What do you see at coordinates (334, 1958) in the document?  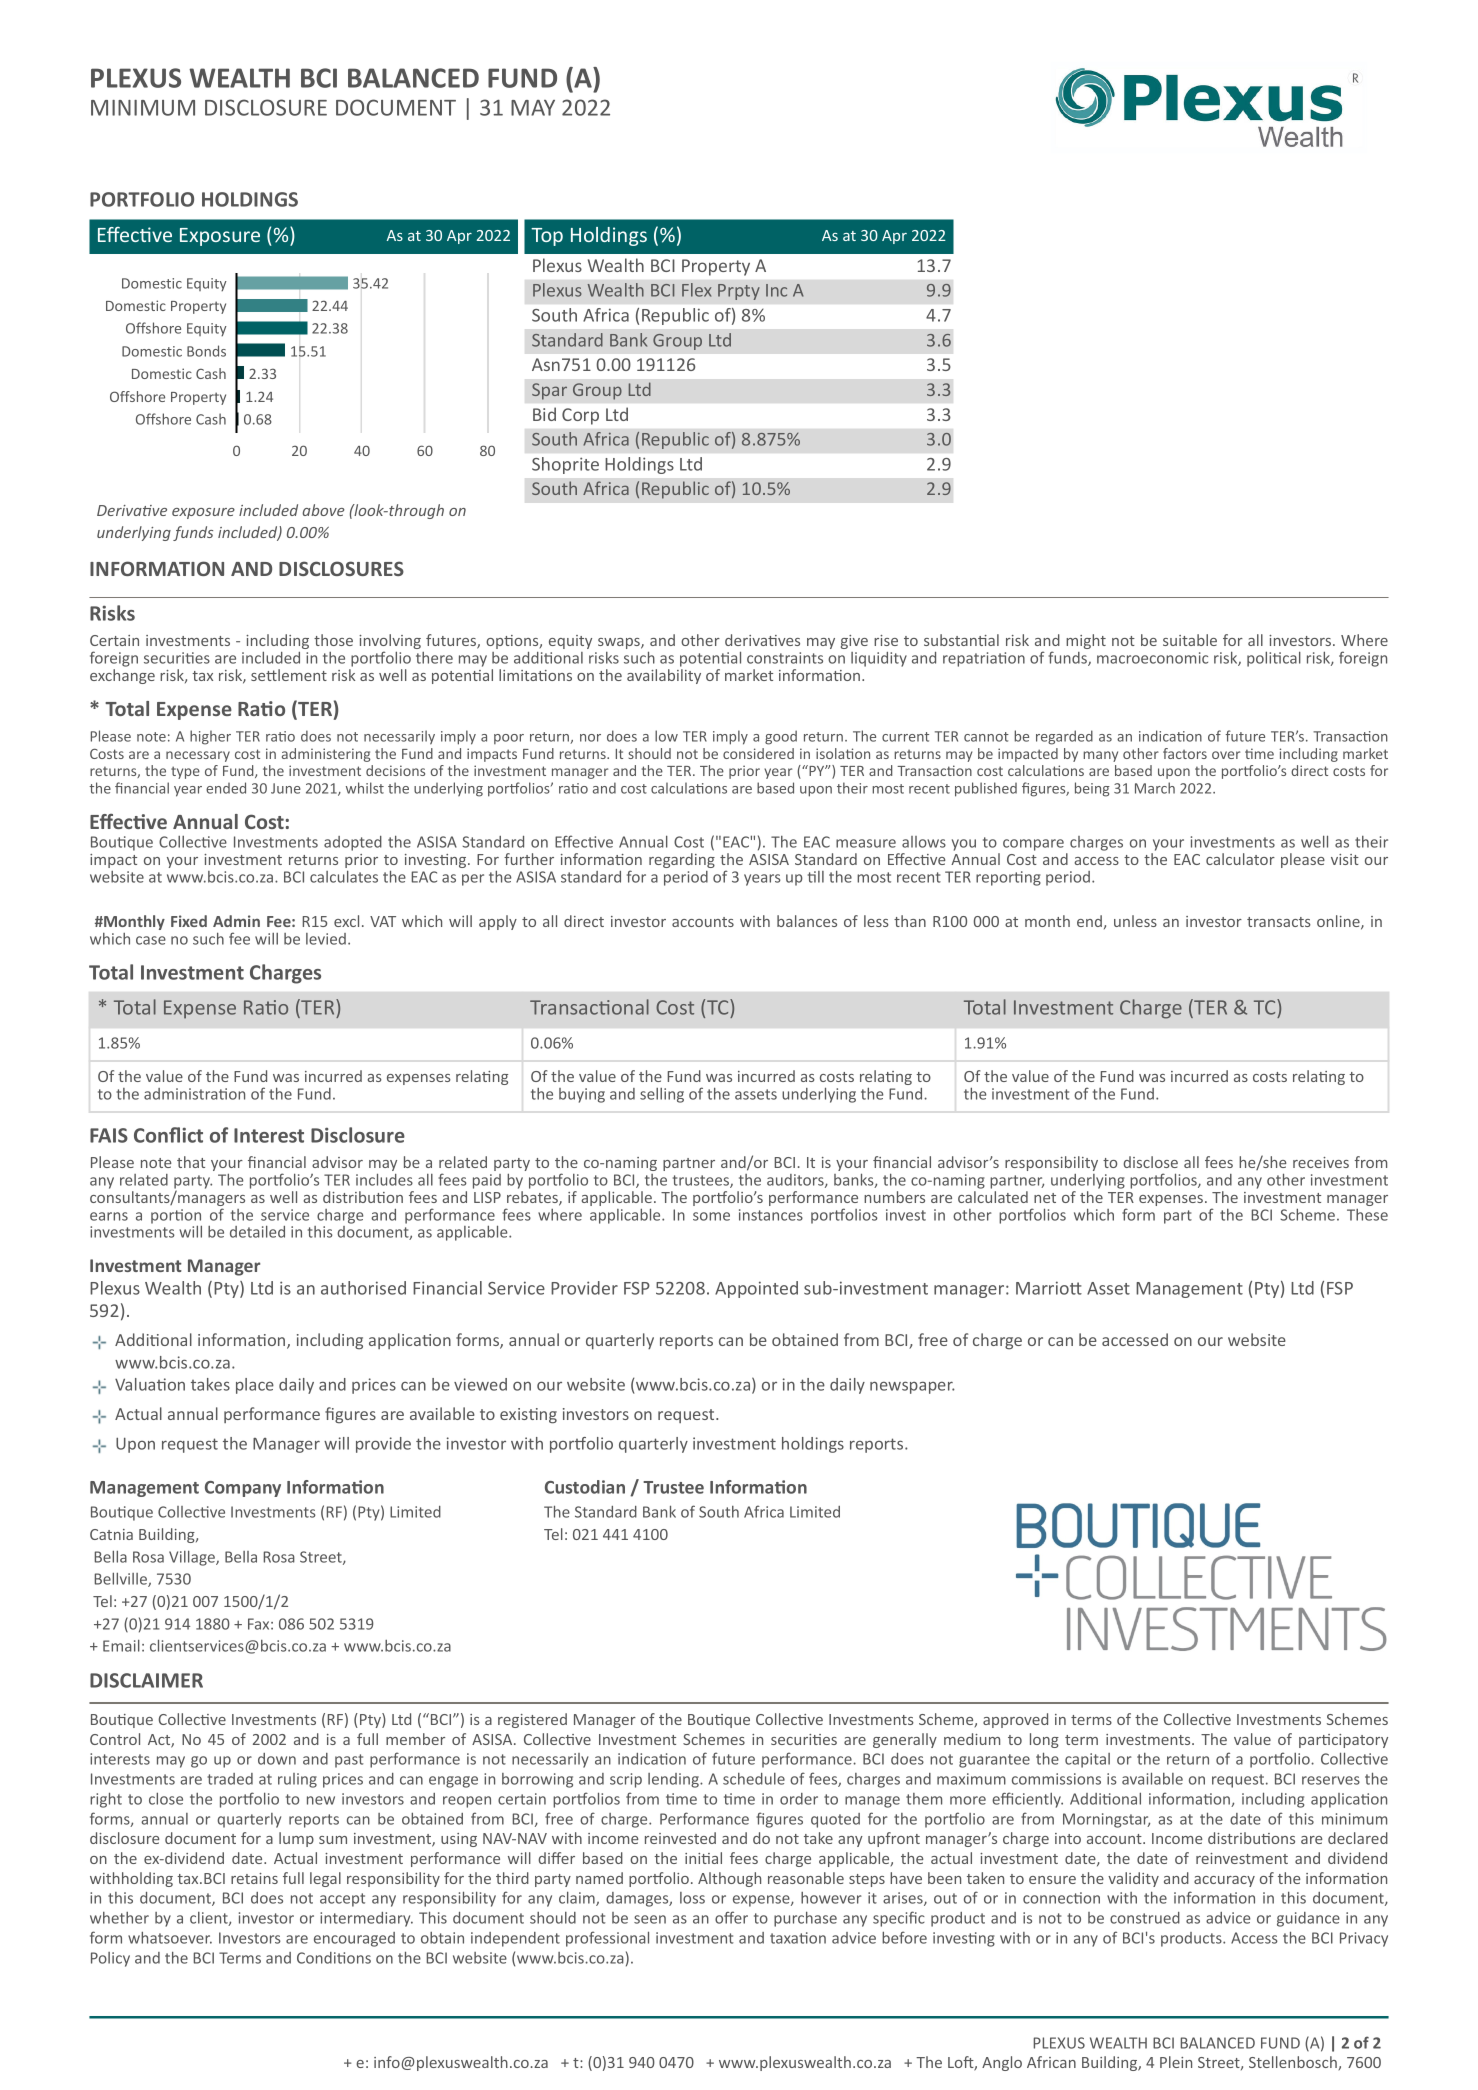 I see `Conditions` at bounding box center [334, 1958].
